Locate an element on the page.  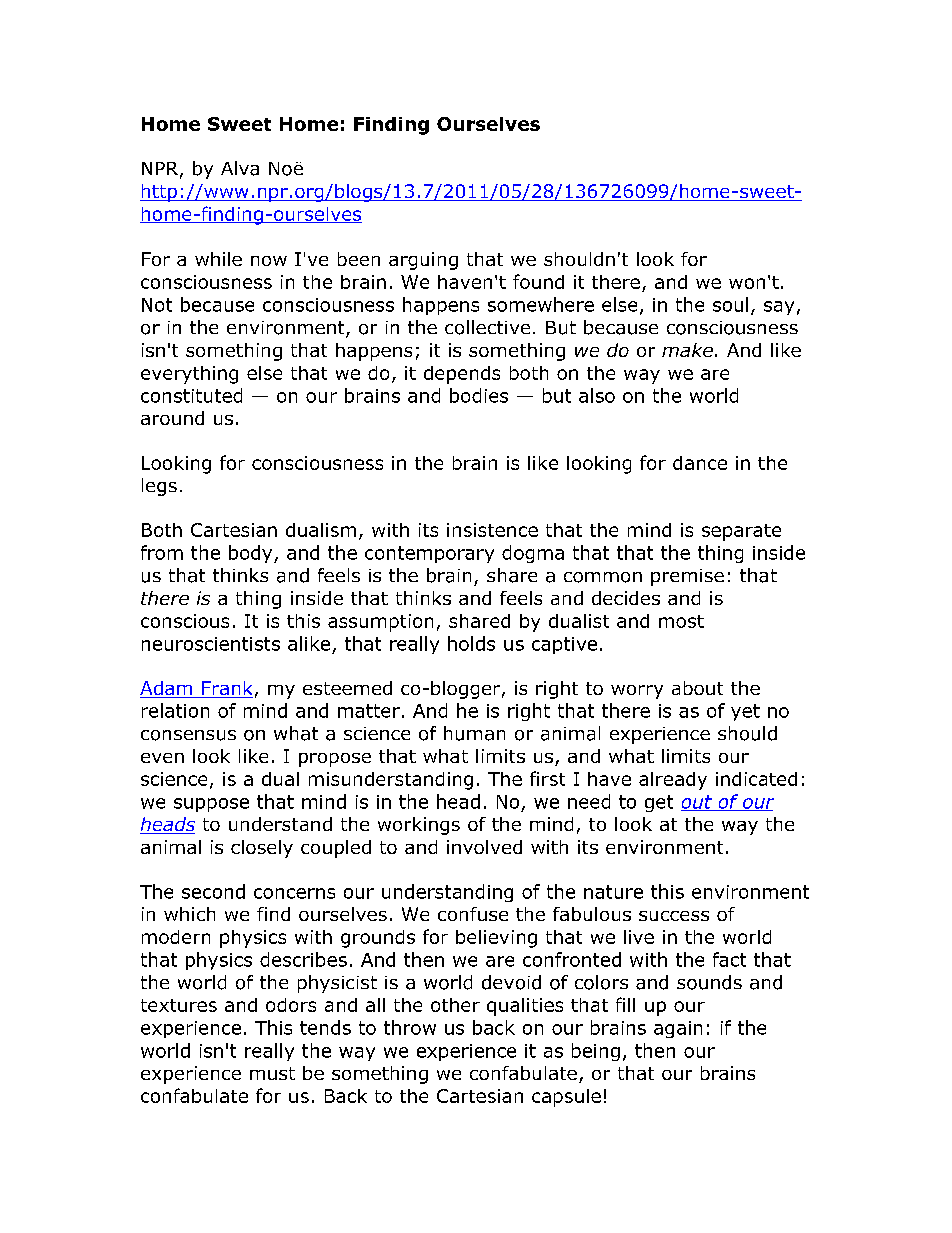
second is located at coordinates (213, 891).
